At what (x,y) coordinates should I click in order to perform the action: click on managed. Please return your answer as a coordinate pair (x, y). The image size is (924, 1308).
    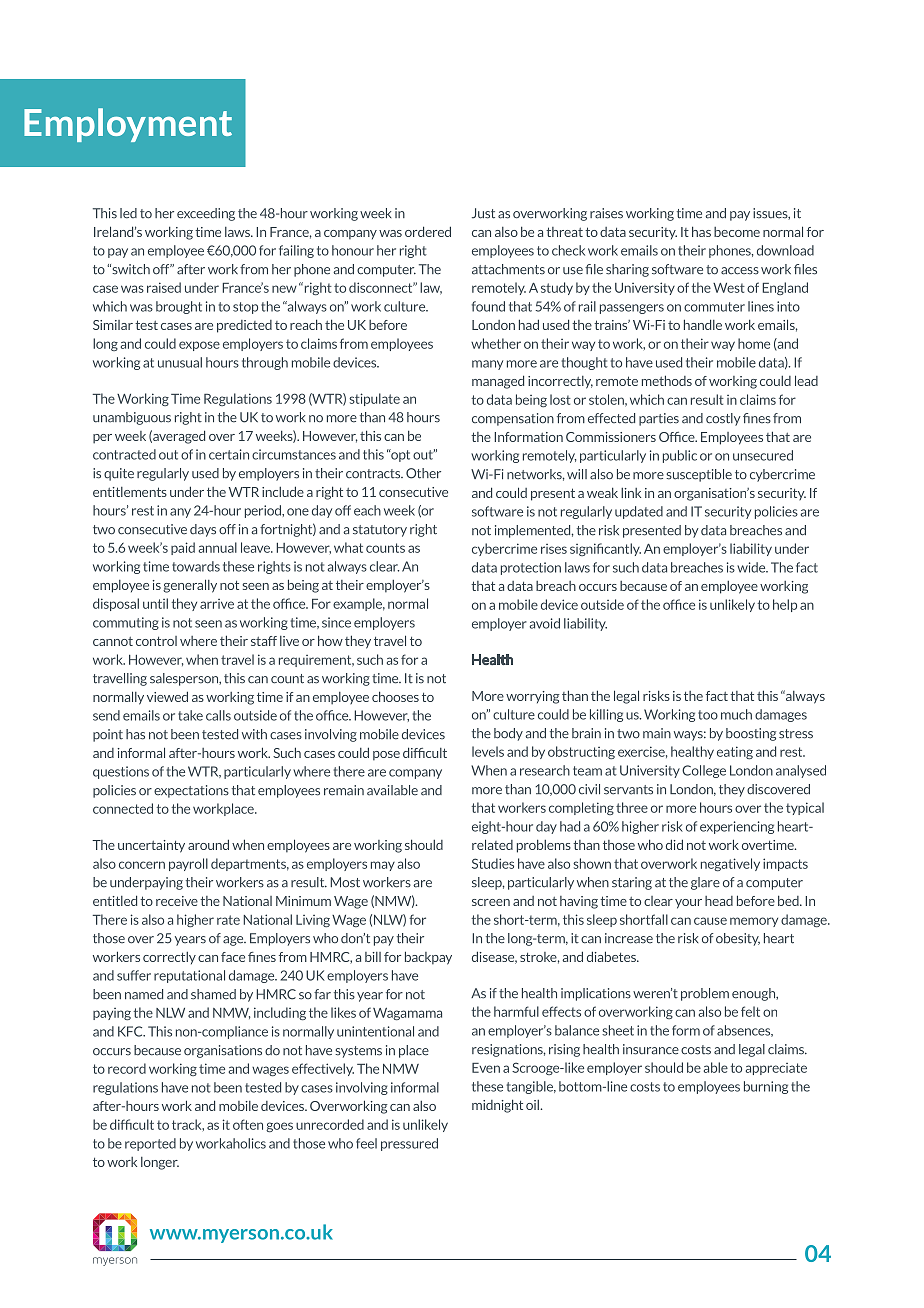
    Looking at the image, I should click on (498, 382).
